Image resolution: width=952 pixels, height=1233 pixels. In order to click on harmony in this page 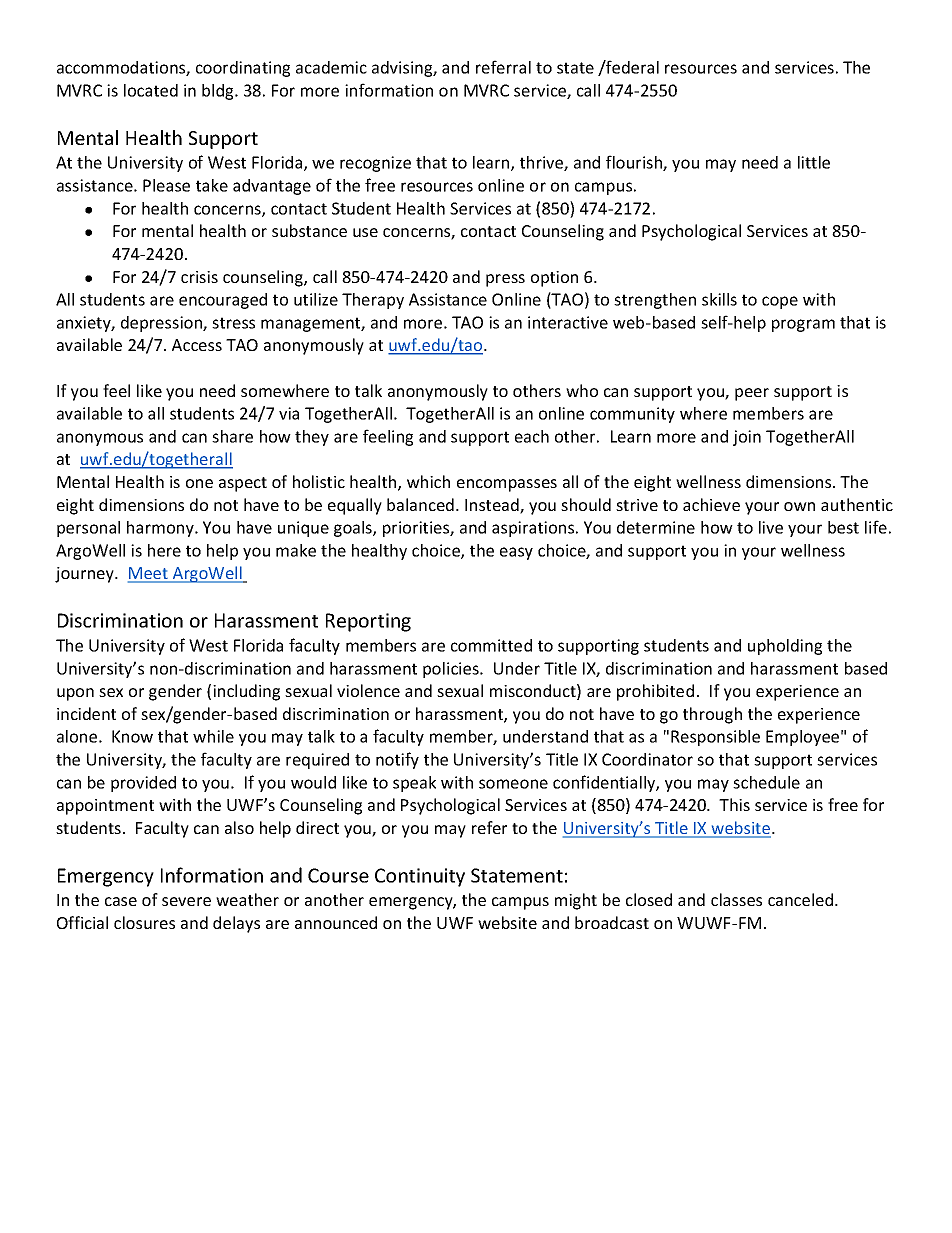, I will do `click(161, 529)`.
